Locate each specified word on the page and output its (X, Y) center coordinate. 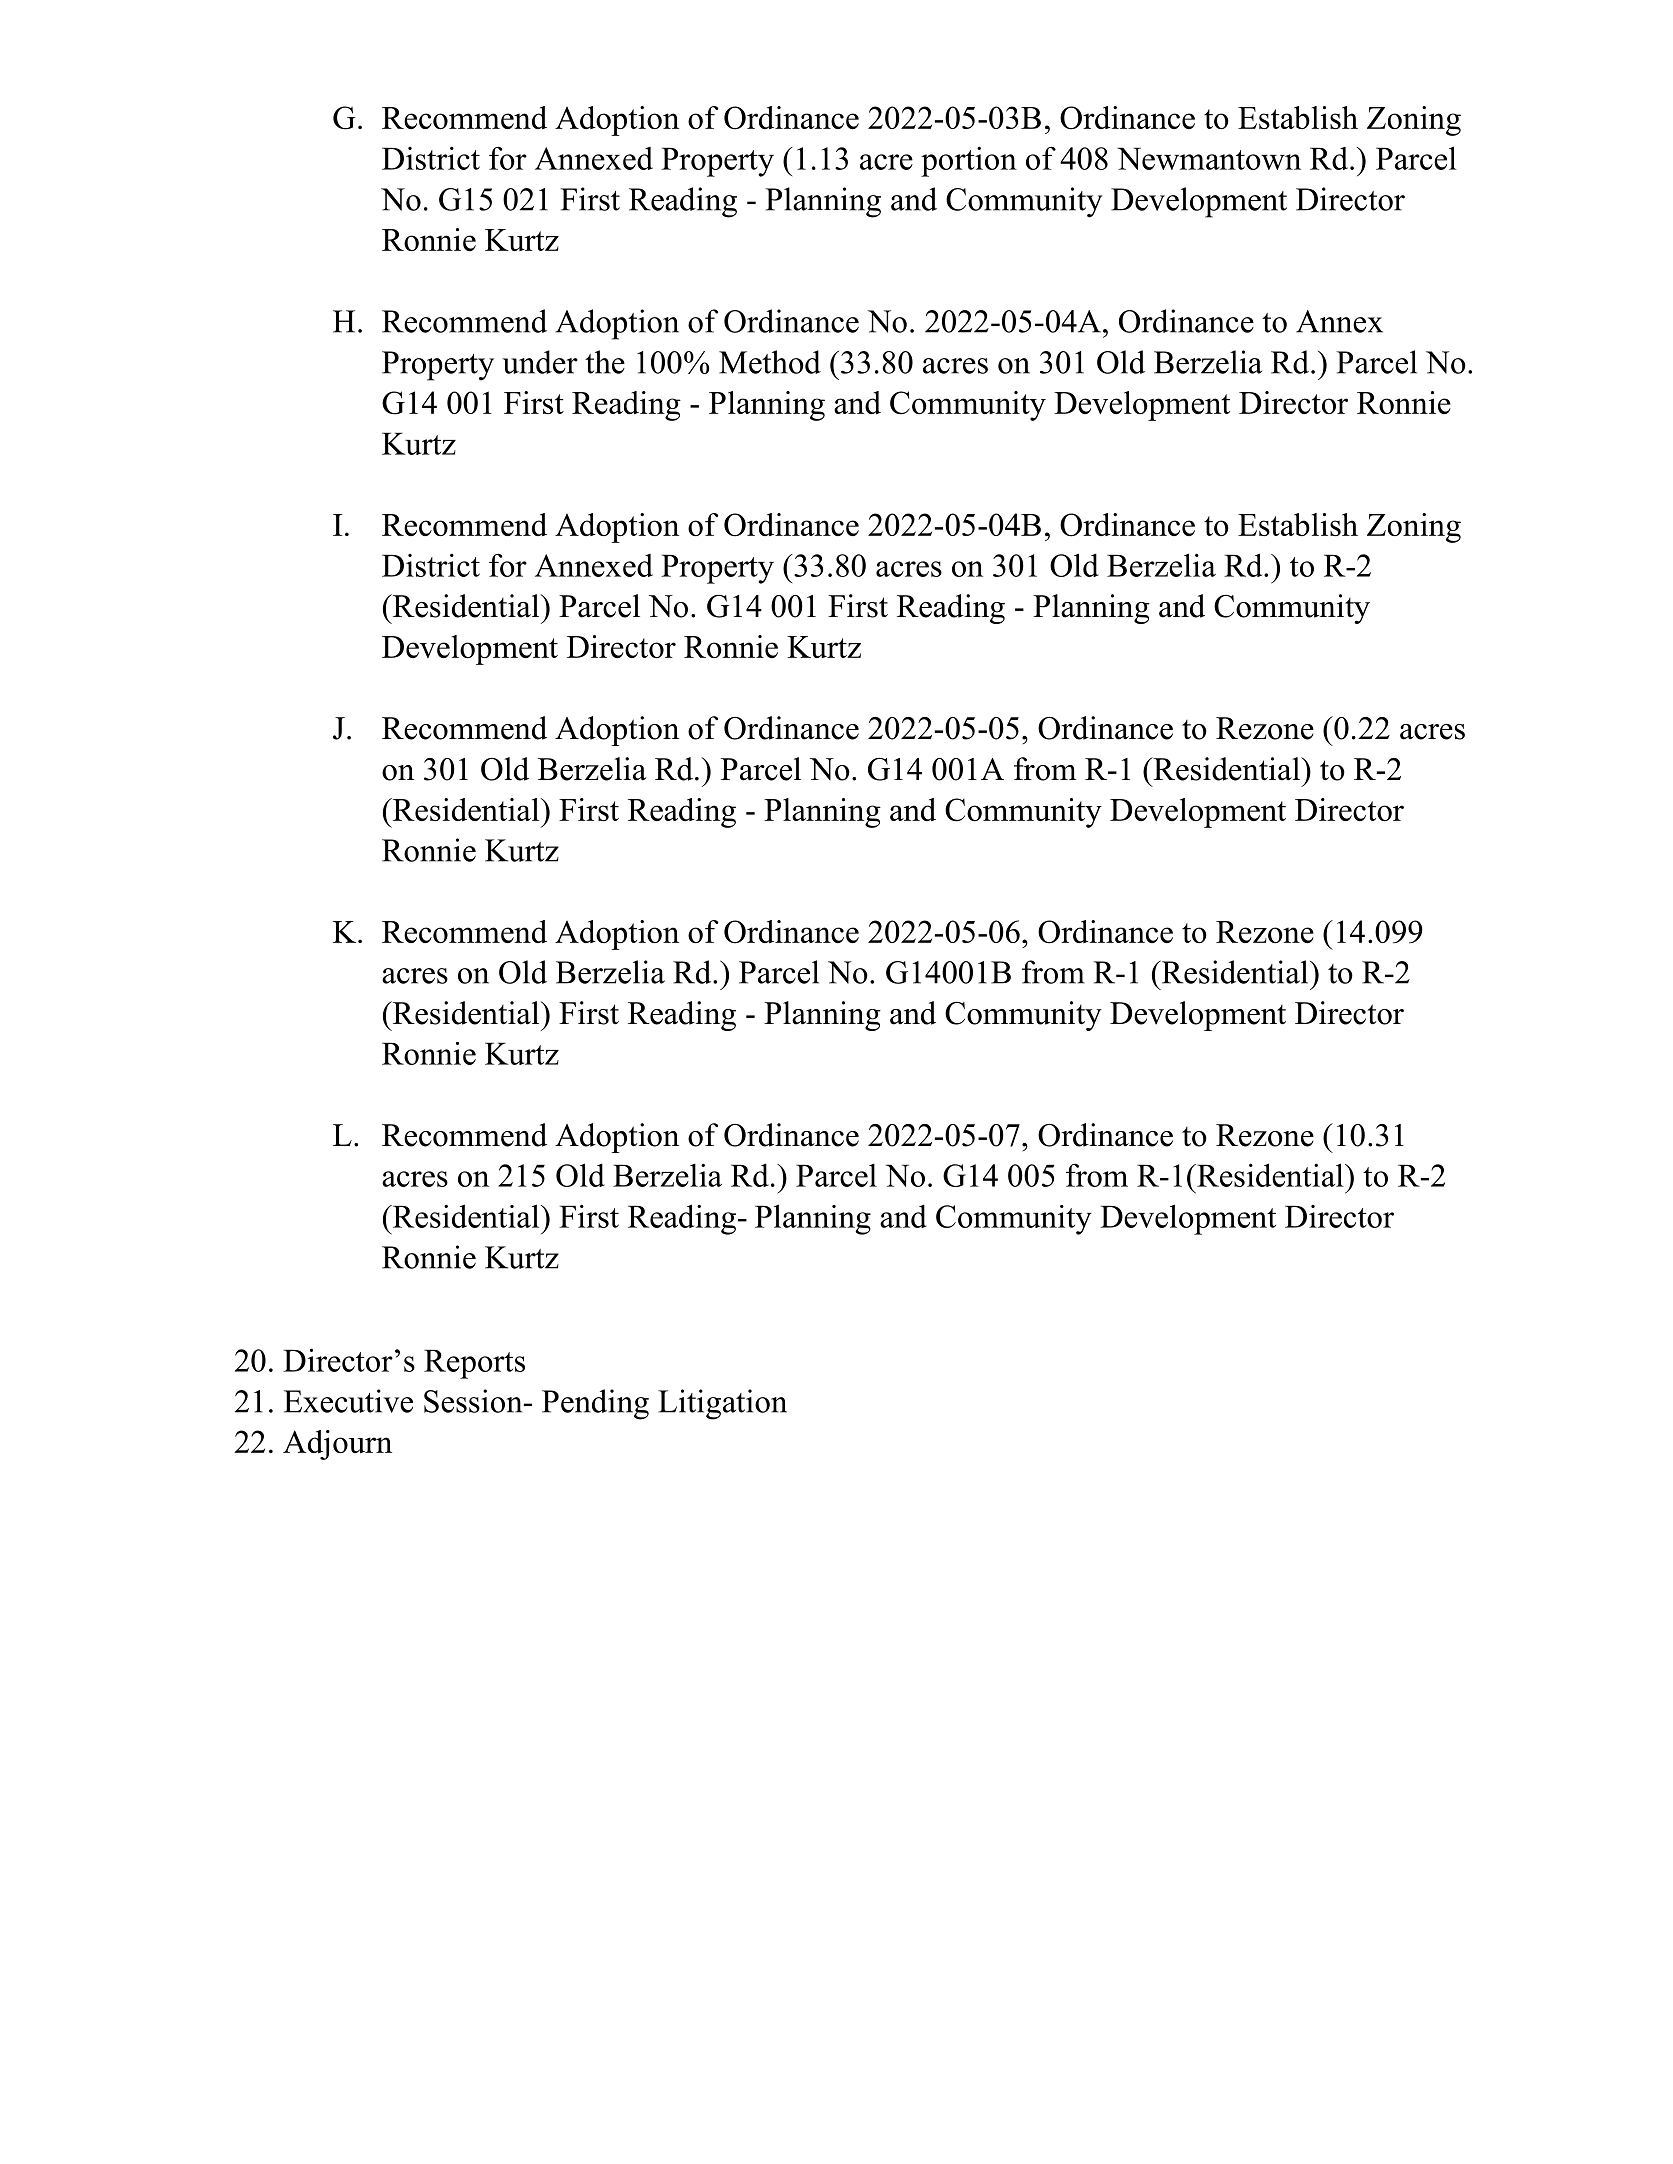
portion (969, 161)
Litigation (722, 1404)
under (540, 362)
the (605, 362)
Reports (474, 1364)
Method (770, 362)
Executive (348, 1401)
